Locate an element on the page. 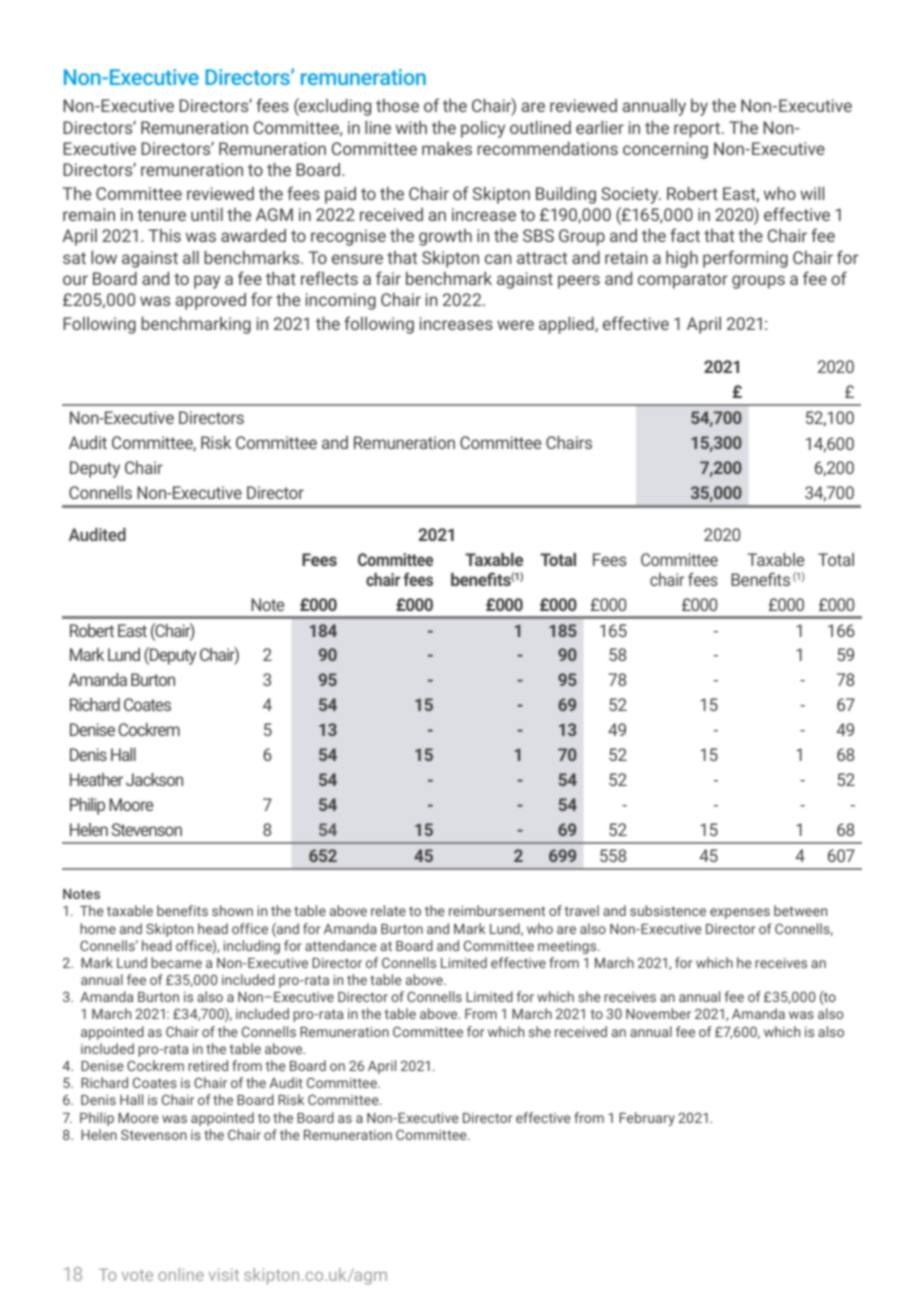 The width and height of the document is (924, 1311). were is located at coordinates (515, 325).
